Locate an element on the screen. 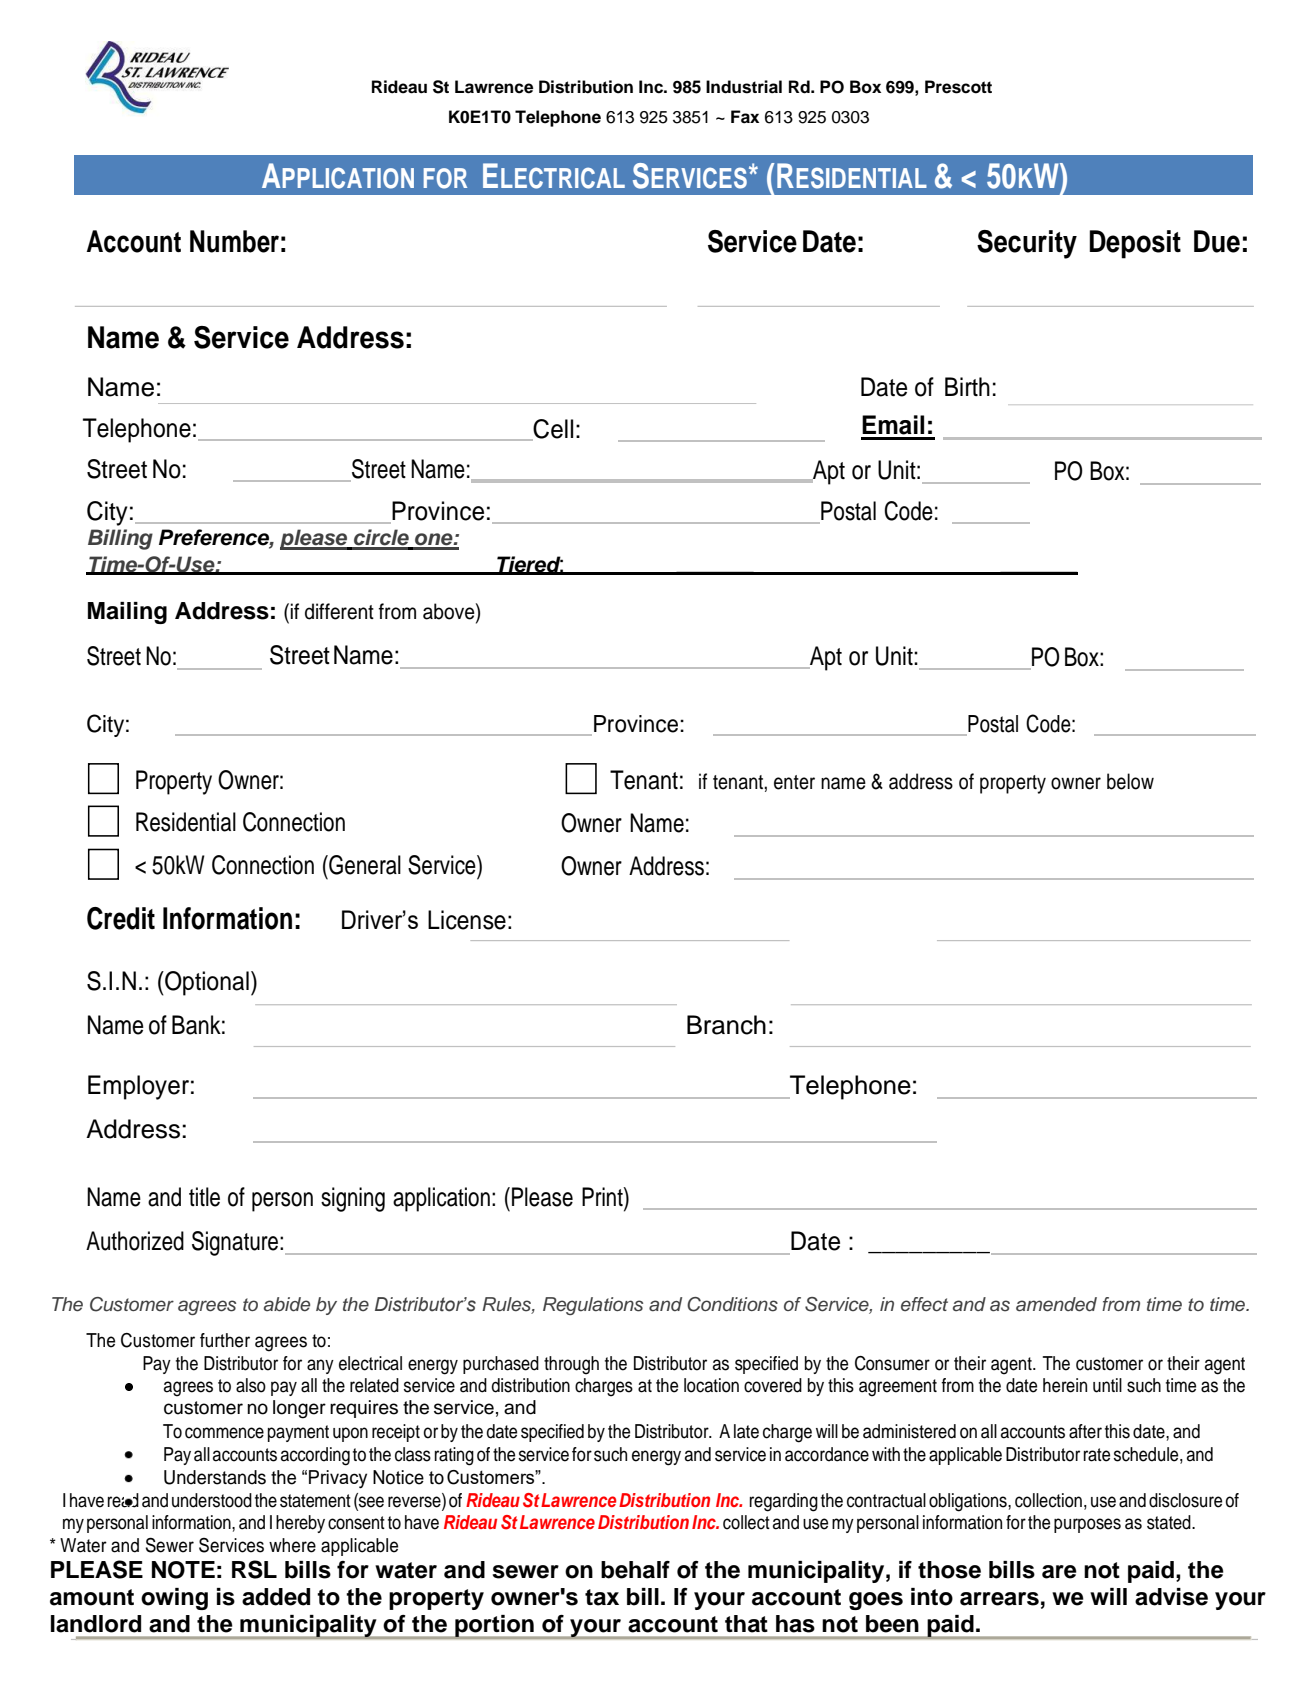  enter is located at coordinates (794, 782).
